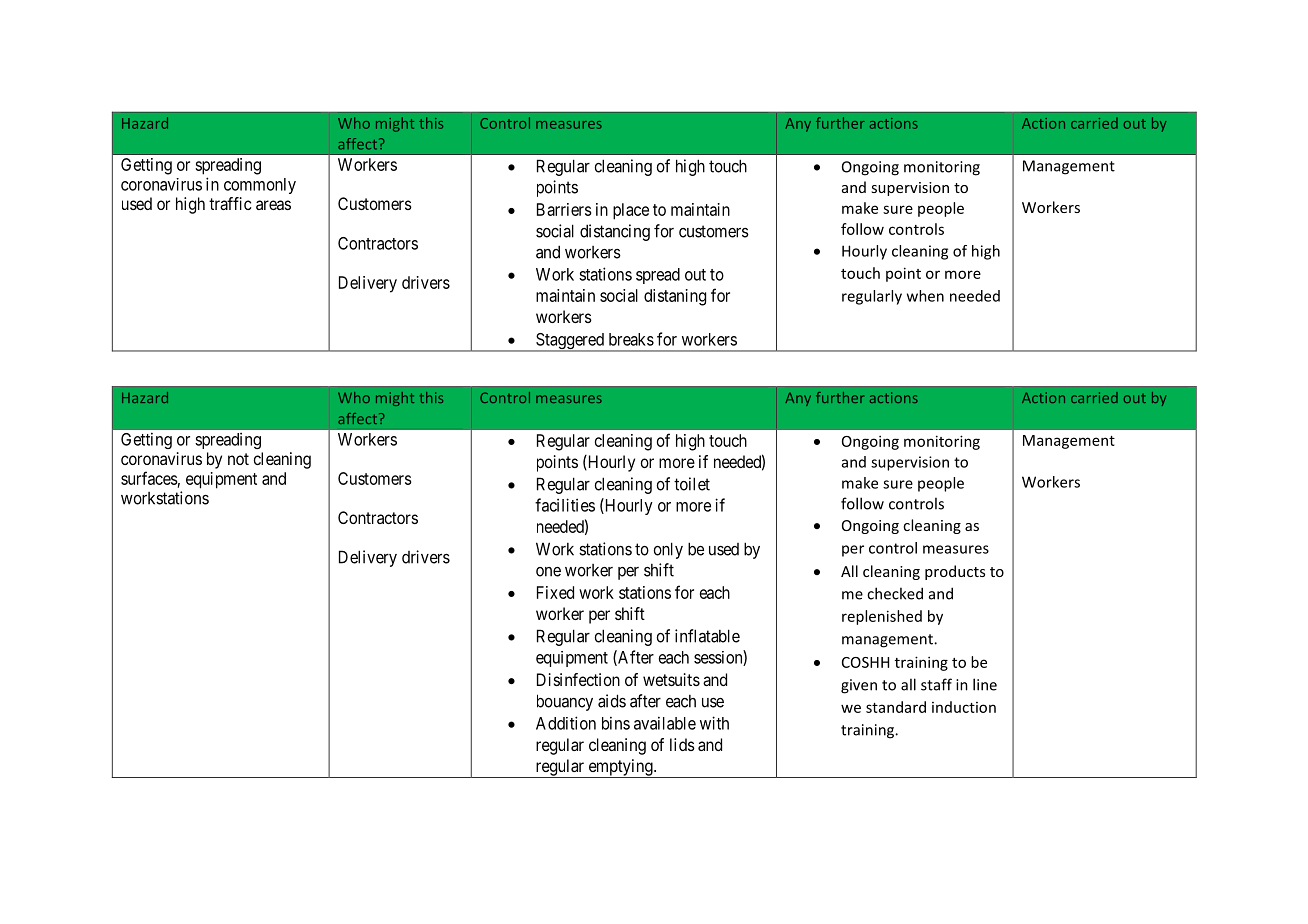 This screenshot has height=924, width=1308. I want to click on emptying, so click(620, 768).
